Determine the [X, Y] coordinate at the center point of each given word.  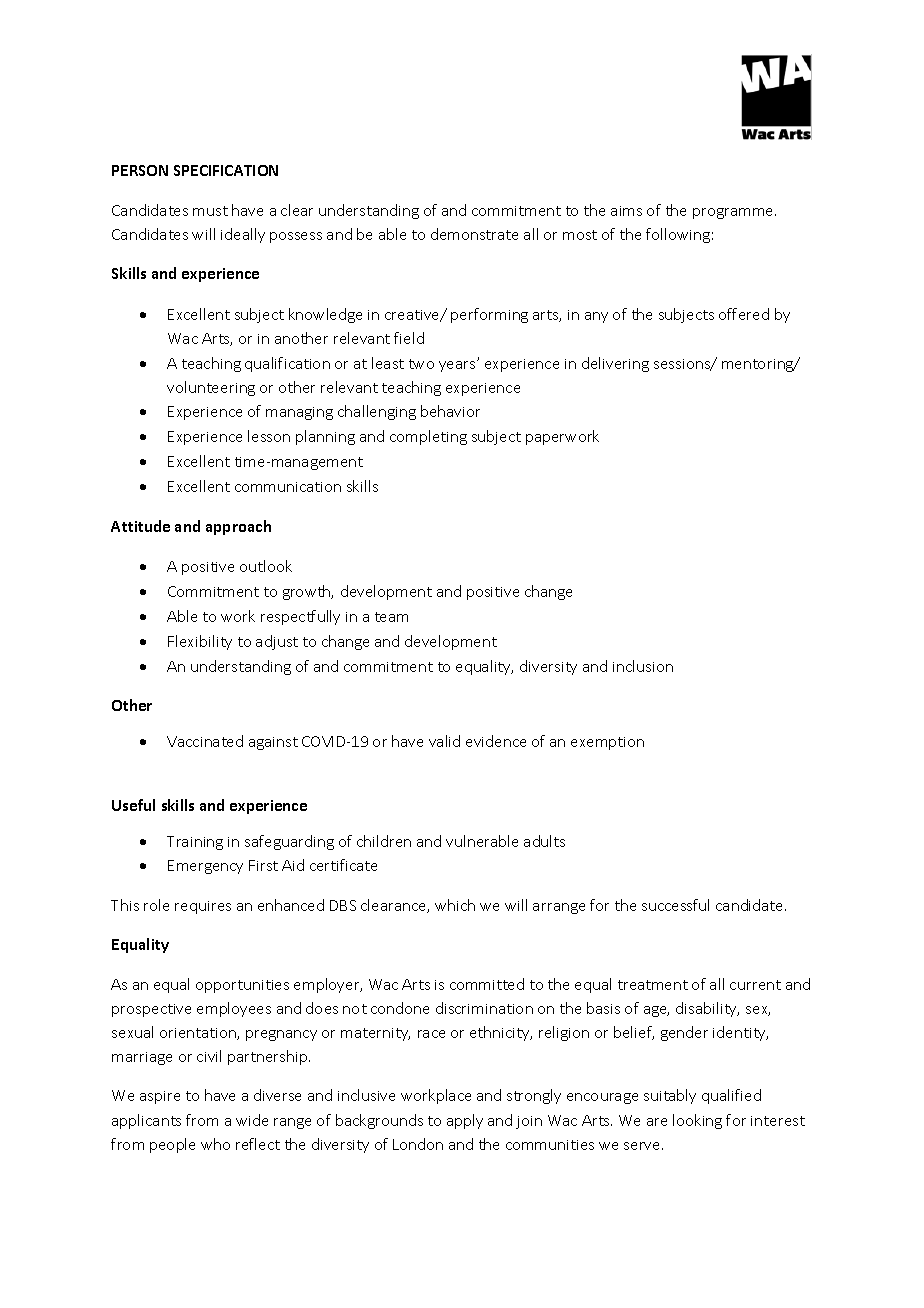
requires [203, 907]
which [455, 905]
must [210, 211]
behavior [450, 411]
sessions [683, 365]
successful [675, 905]
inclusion [643, 666]
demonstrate [474, 234]
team [391, 617]
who [215, 1144]
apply [465, 1121]
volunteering [211, 388]
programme [734, 213]
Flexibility [200, 642]
